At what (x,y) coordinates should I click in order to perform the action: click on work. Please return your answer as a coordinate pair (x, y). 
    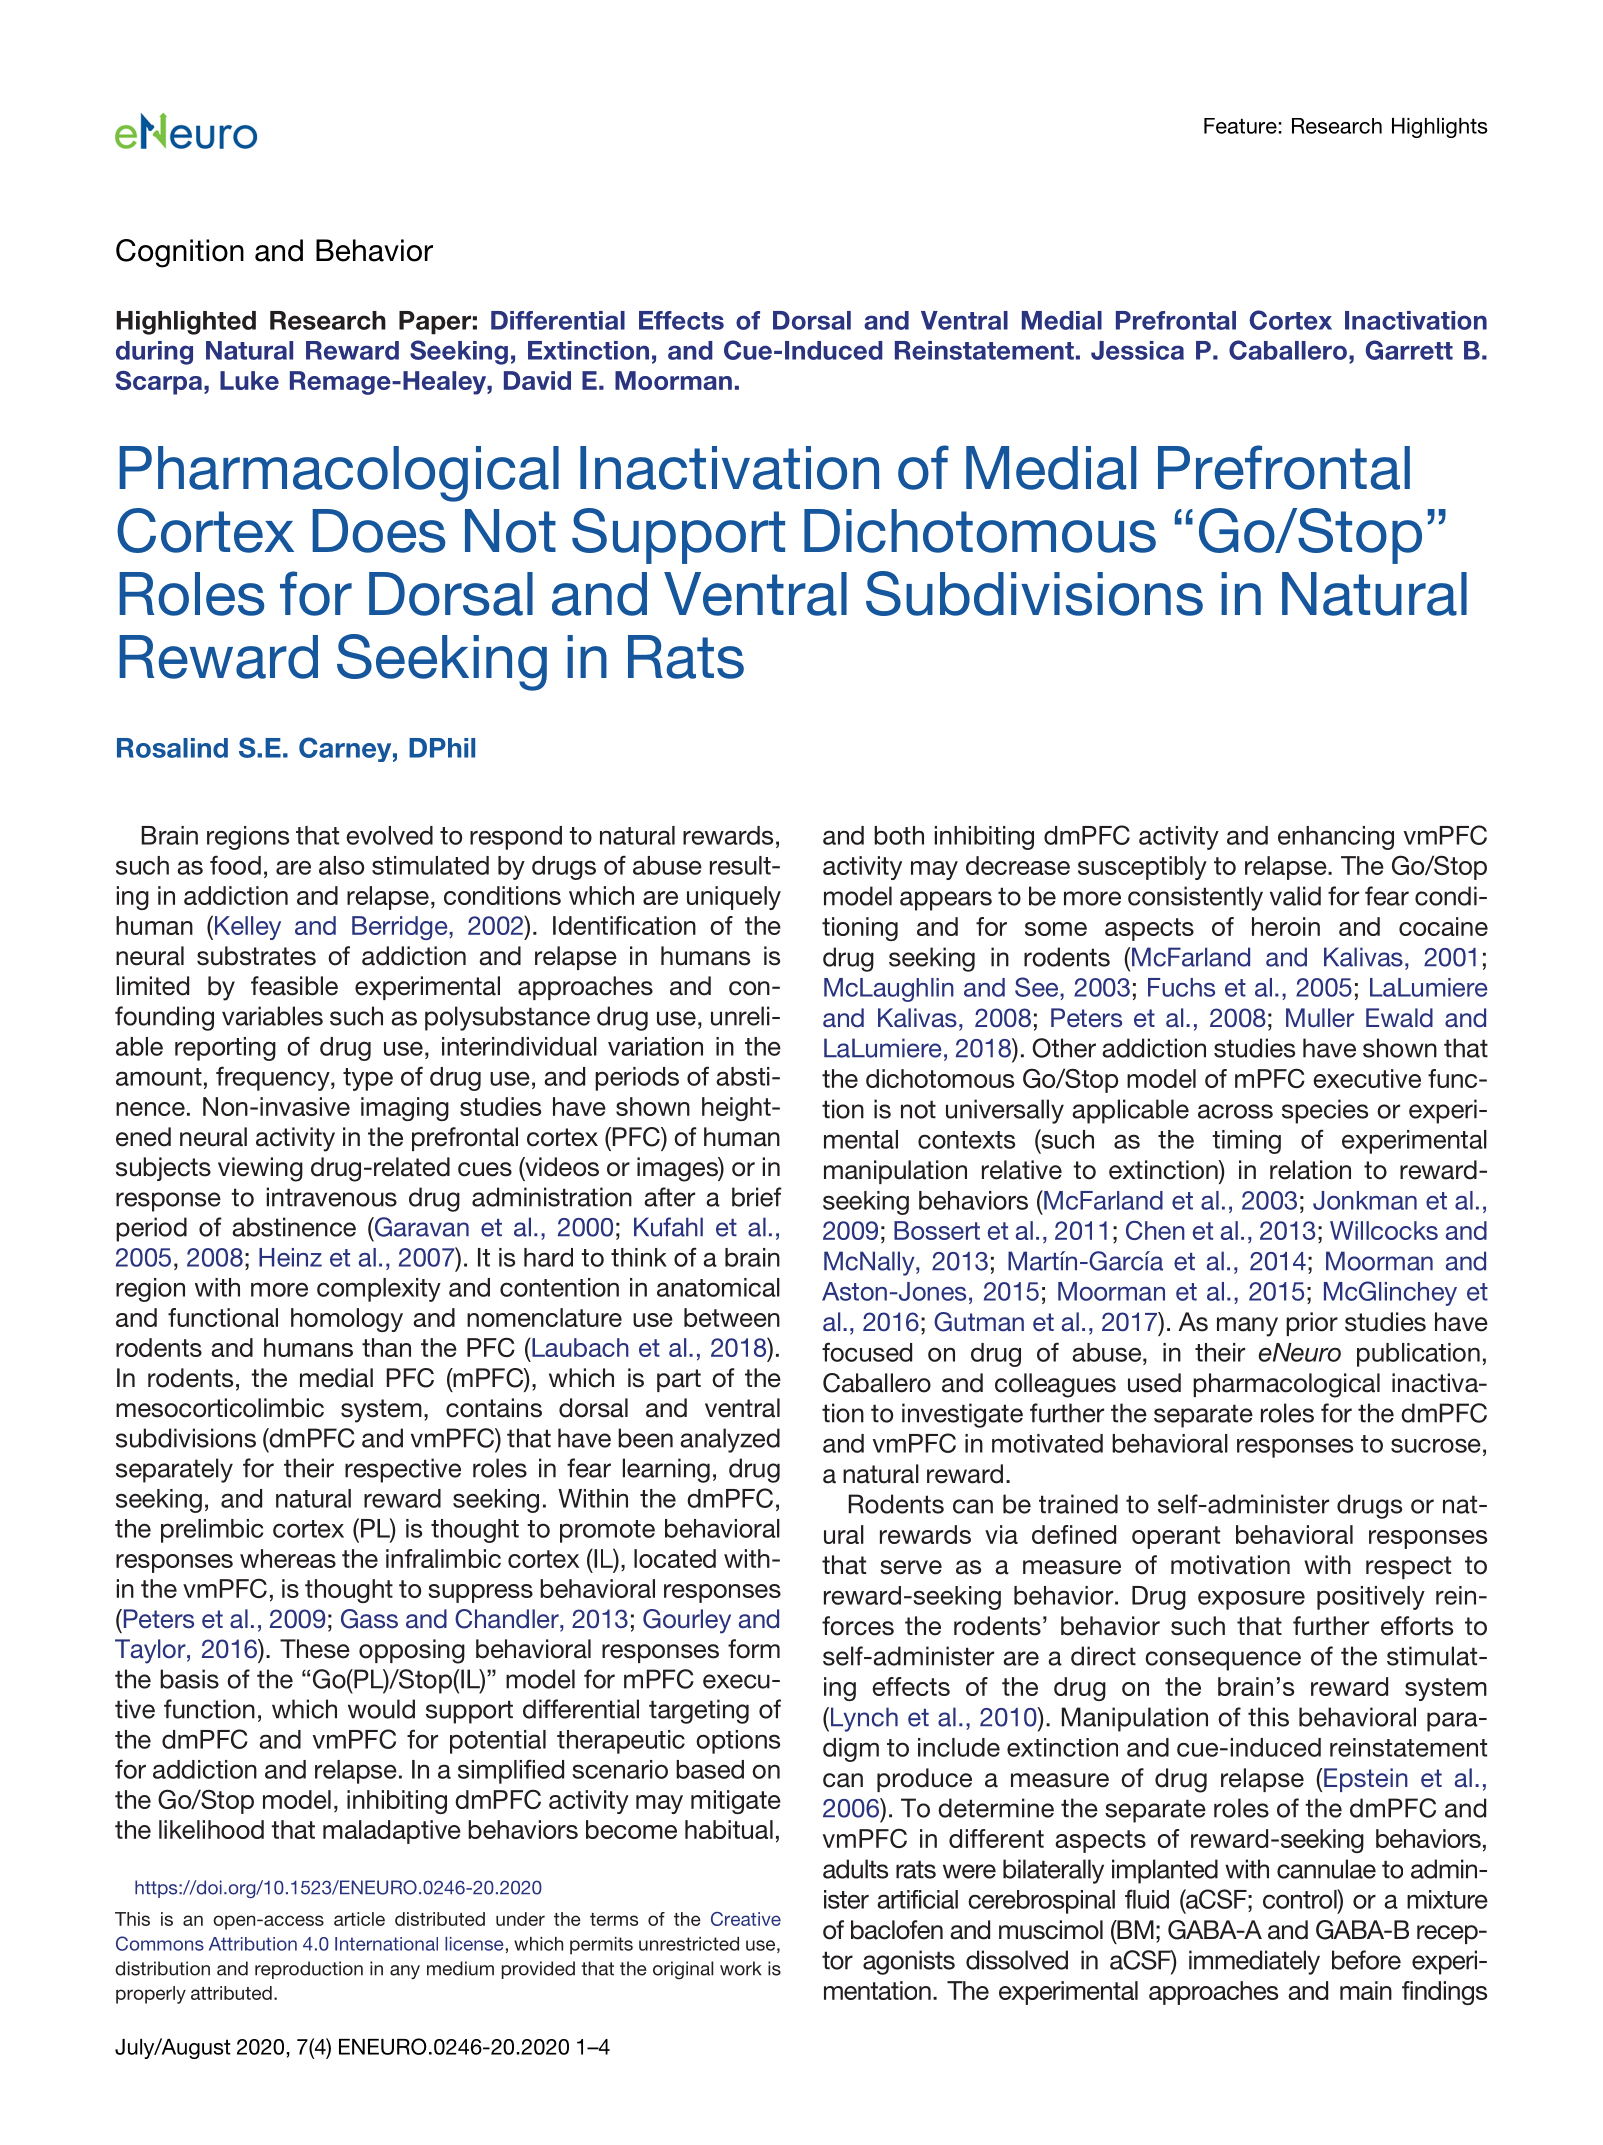
    Looking at the image, I should click on (740, 1968).
